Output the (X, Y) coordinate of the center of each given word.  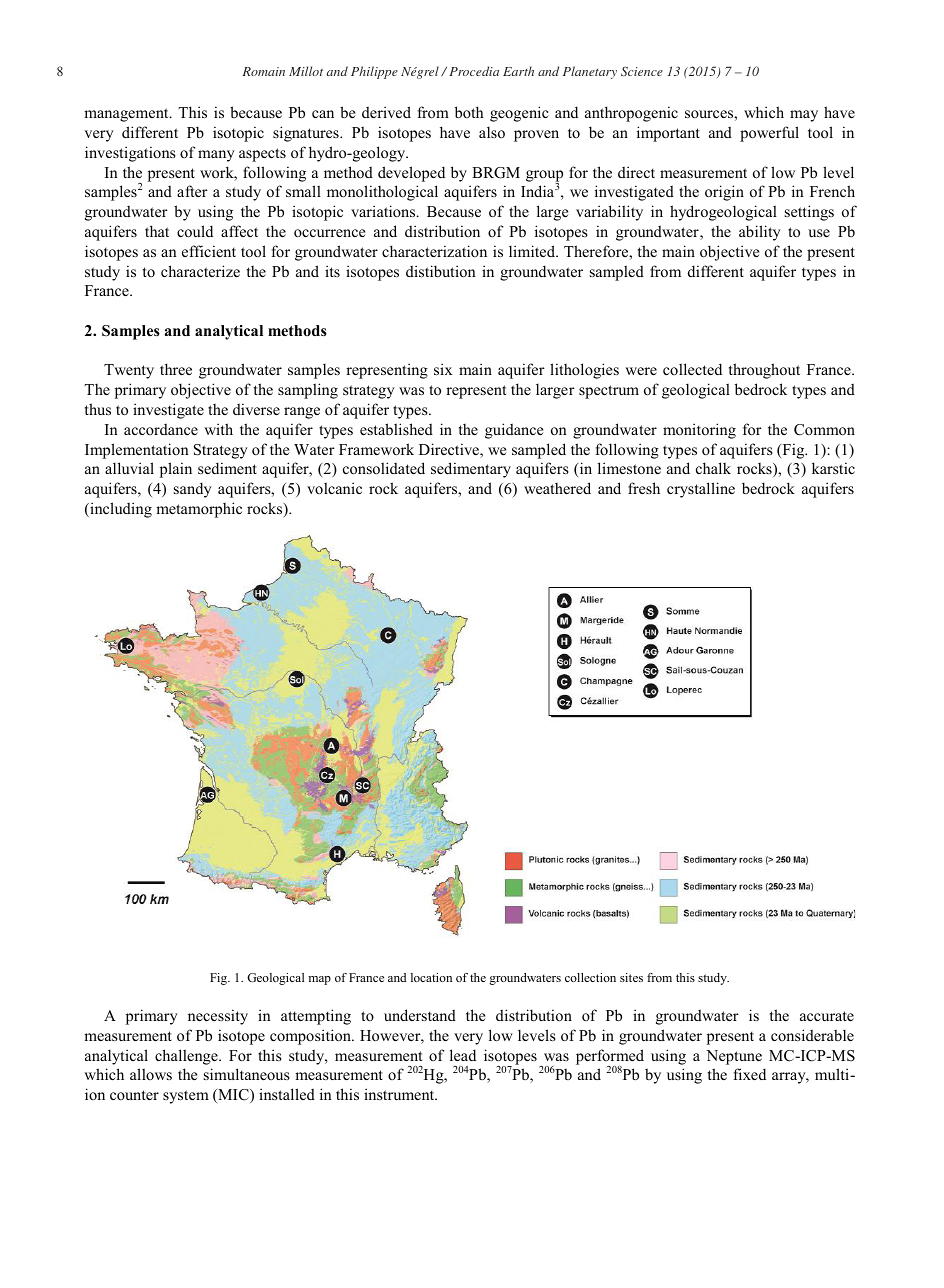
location (431, 977)
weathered (557, 488)
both (469, 112)
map (319, 980)
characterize (200, 271)
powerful (769, 134)
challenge (187, 1057)
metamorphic (199, 510)
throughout (764, 371)
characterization (434, 251)
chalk (713, 468)
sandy (193, 490)
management (127, 115)
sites (631, 977)
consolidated (384, 468)
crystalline (701, 490)
